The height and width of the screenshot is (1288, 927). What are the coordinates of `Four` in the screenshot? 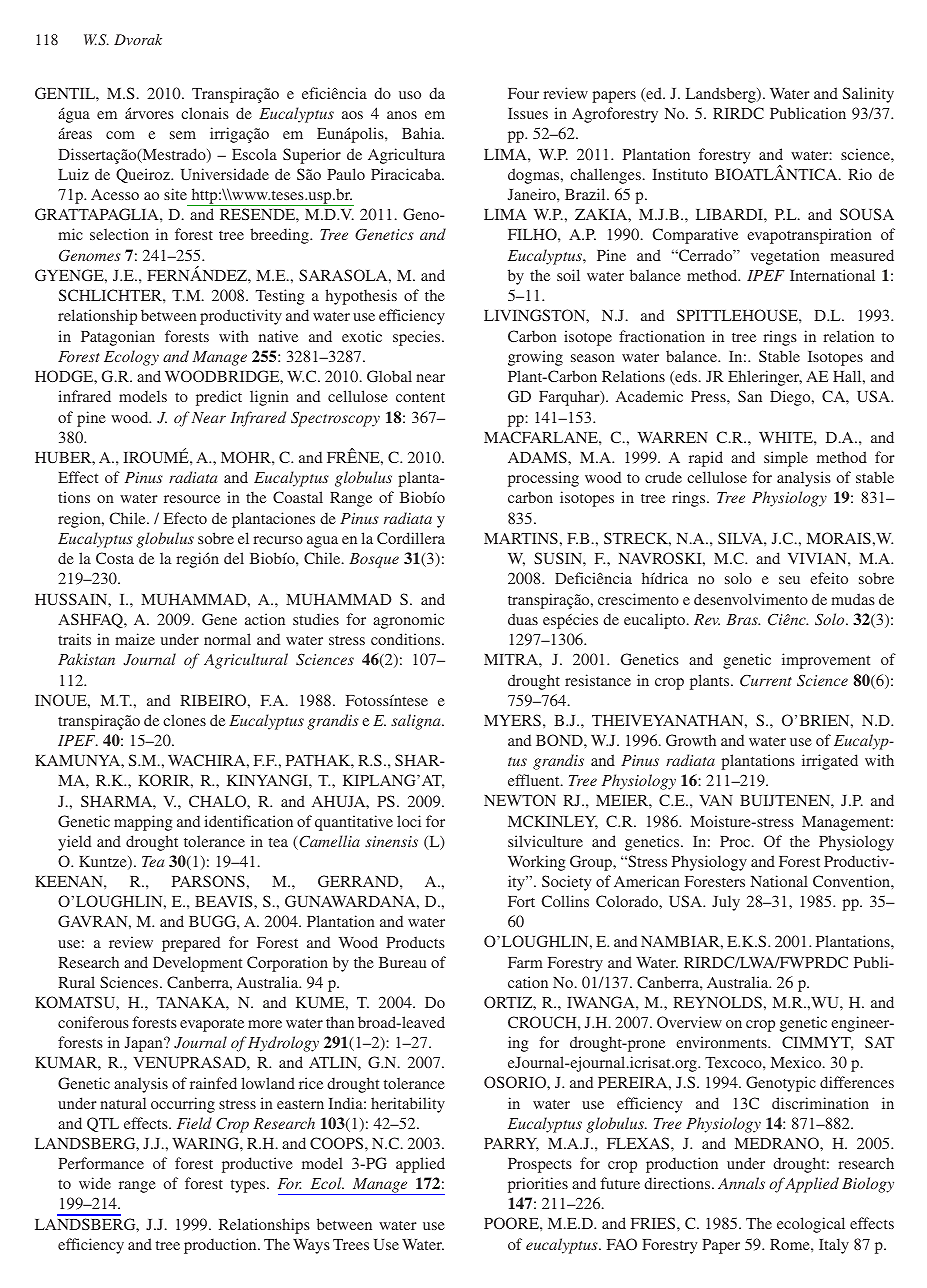 It's located at (523, 93).
